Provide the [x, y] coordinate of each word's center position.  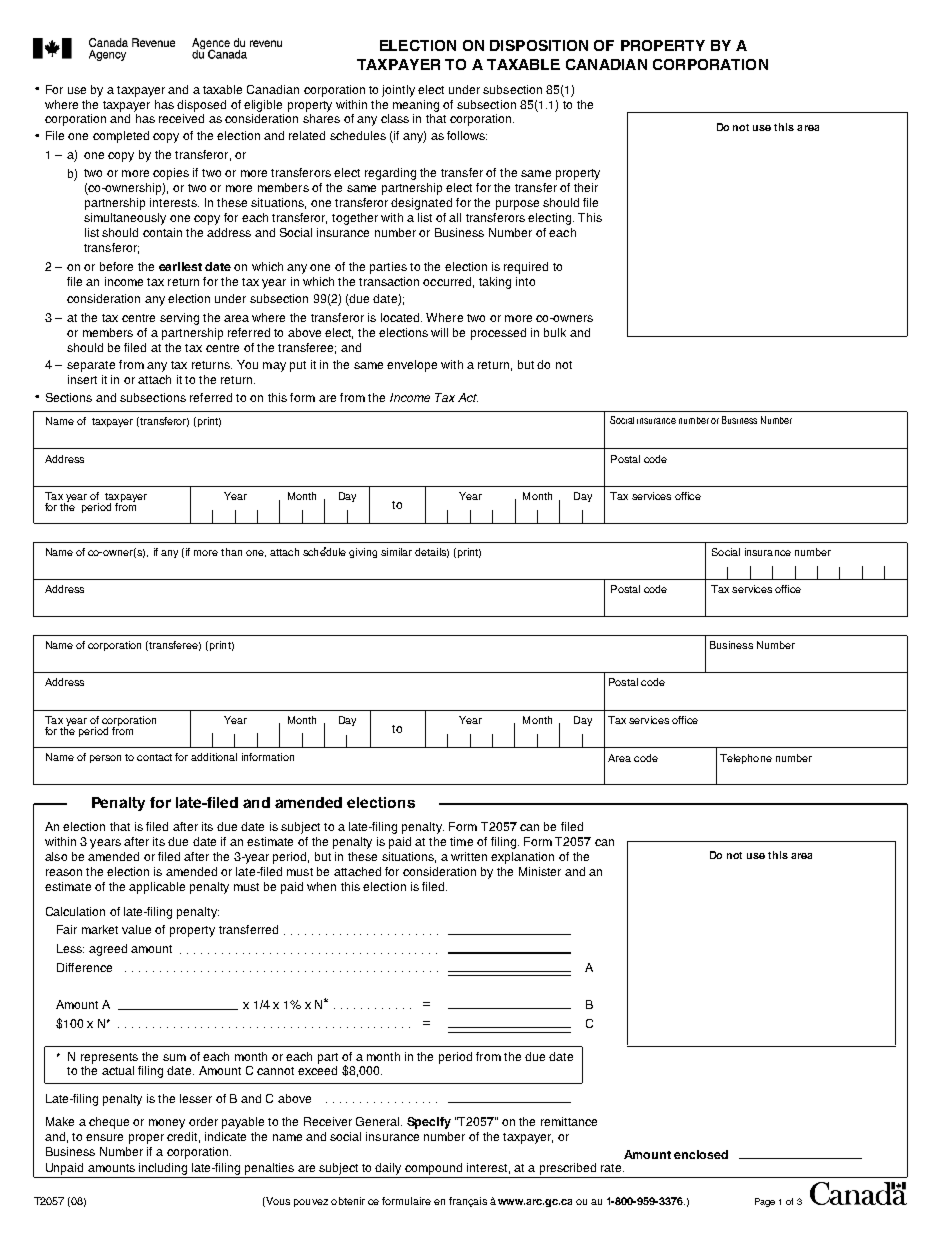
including [163, 1169]
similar [396, 552]
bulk [555, 332]
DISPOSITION [539, 45]
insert [82, 379]
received [181, 118]
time [461, 841]
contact [154, 757]
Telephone [746, 759]
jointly [398, 91]
